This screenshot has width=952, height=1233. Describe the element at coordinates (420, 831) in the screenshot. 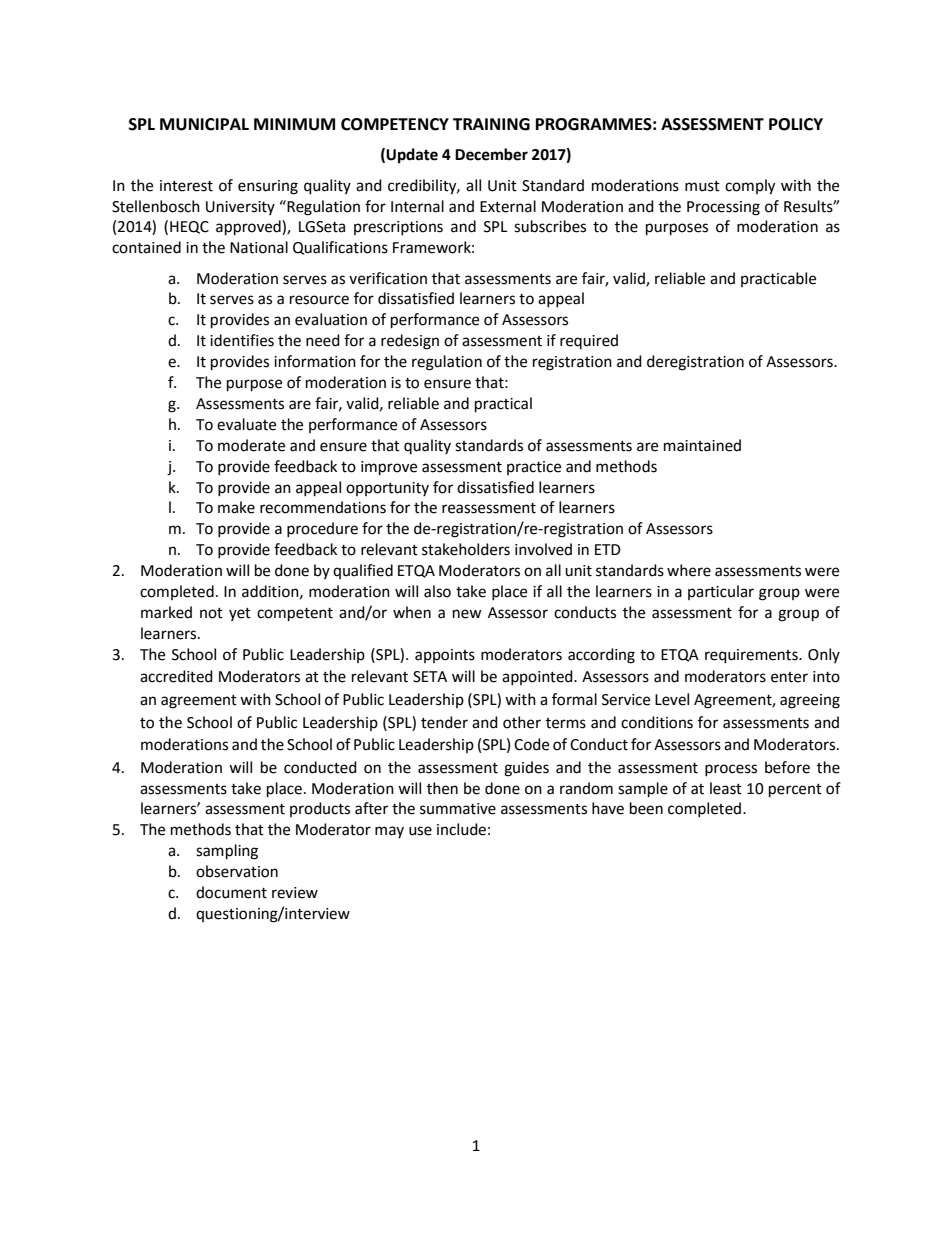

I see `use` at that location.
